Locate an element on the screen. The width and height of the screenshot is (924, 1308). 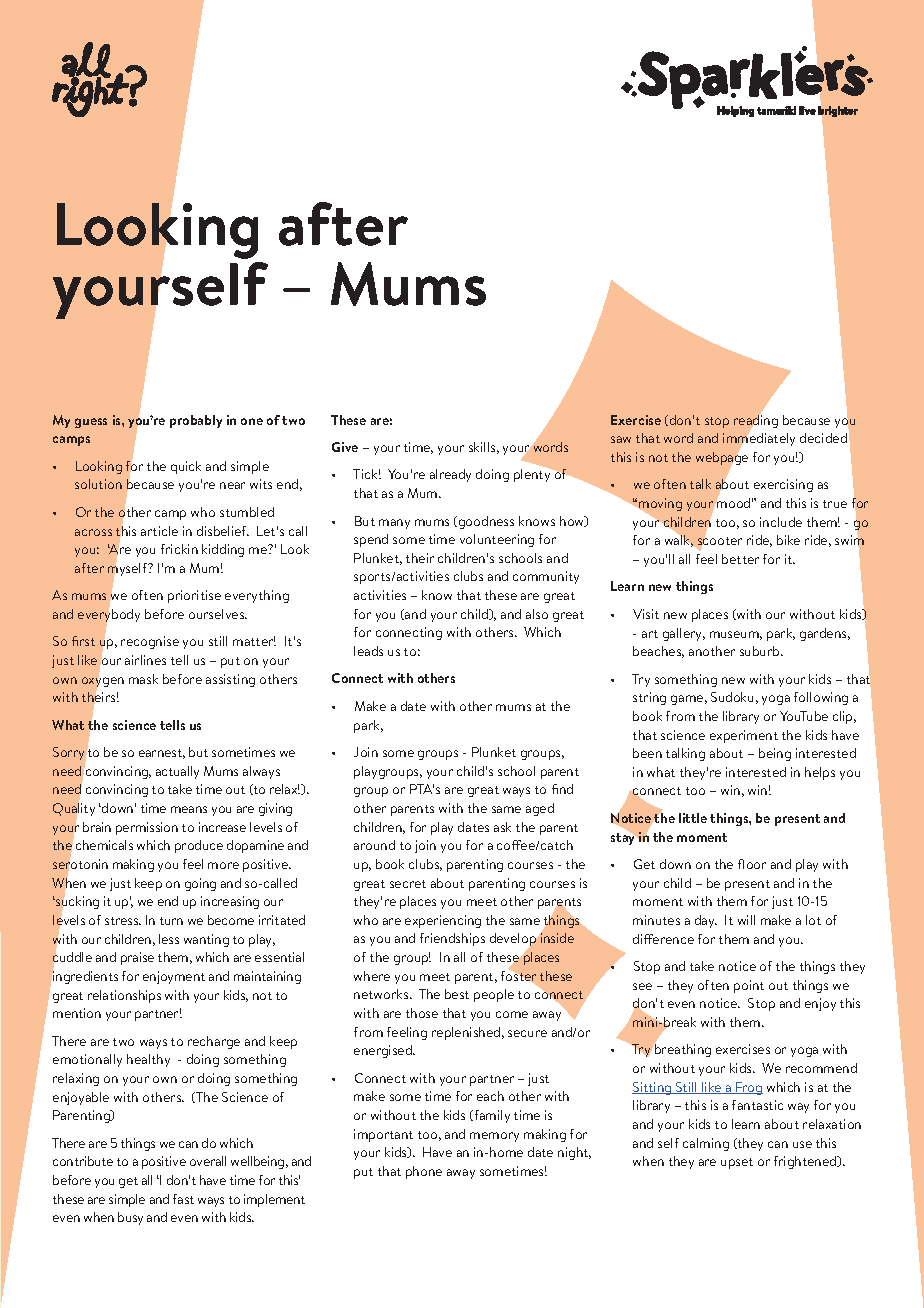
fast is located at coordinates (183, 1199).
